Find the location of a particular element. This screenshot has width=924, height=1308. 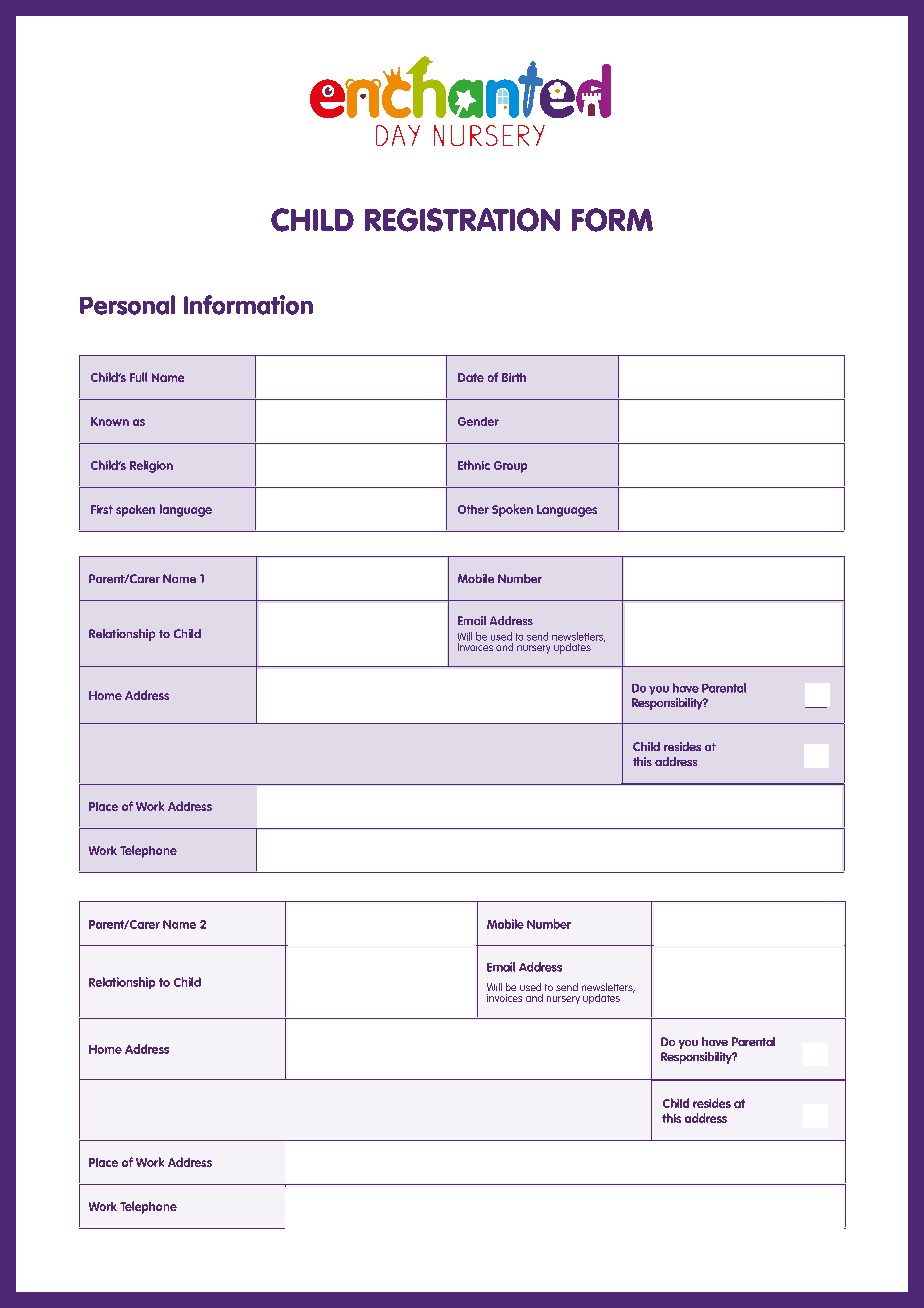

Personal is located at coordinates (127, 305).
